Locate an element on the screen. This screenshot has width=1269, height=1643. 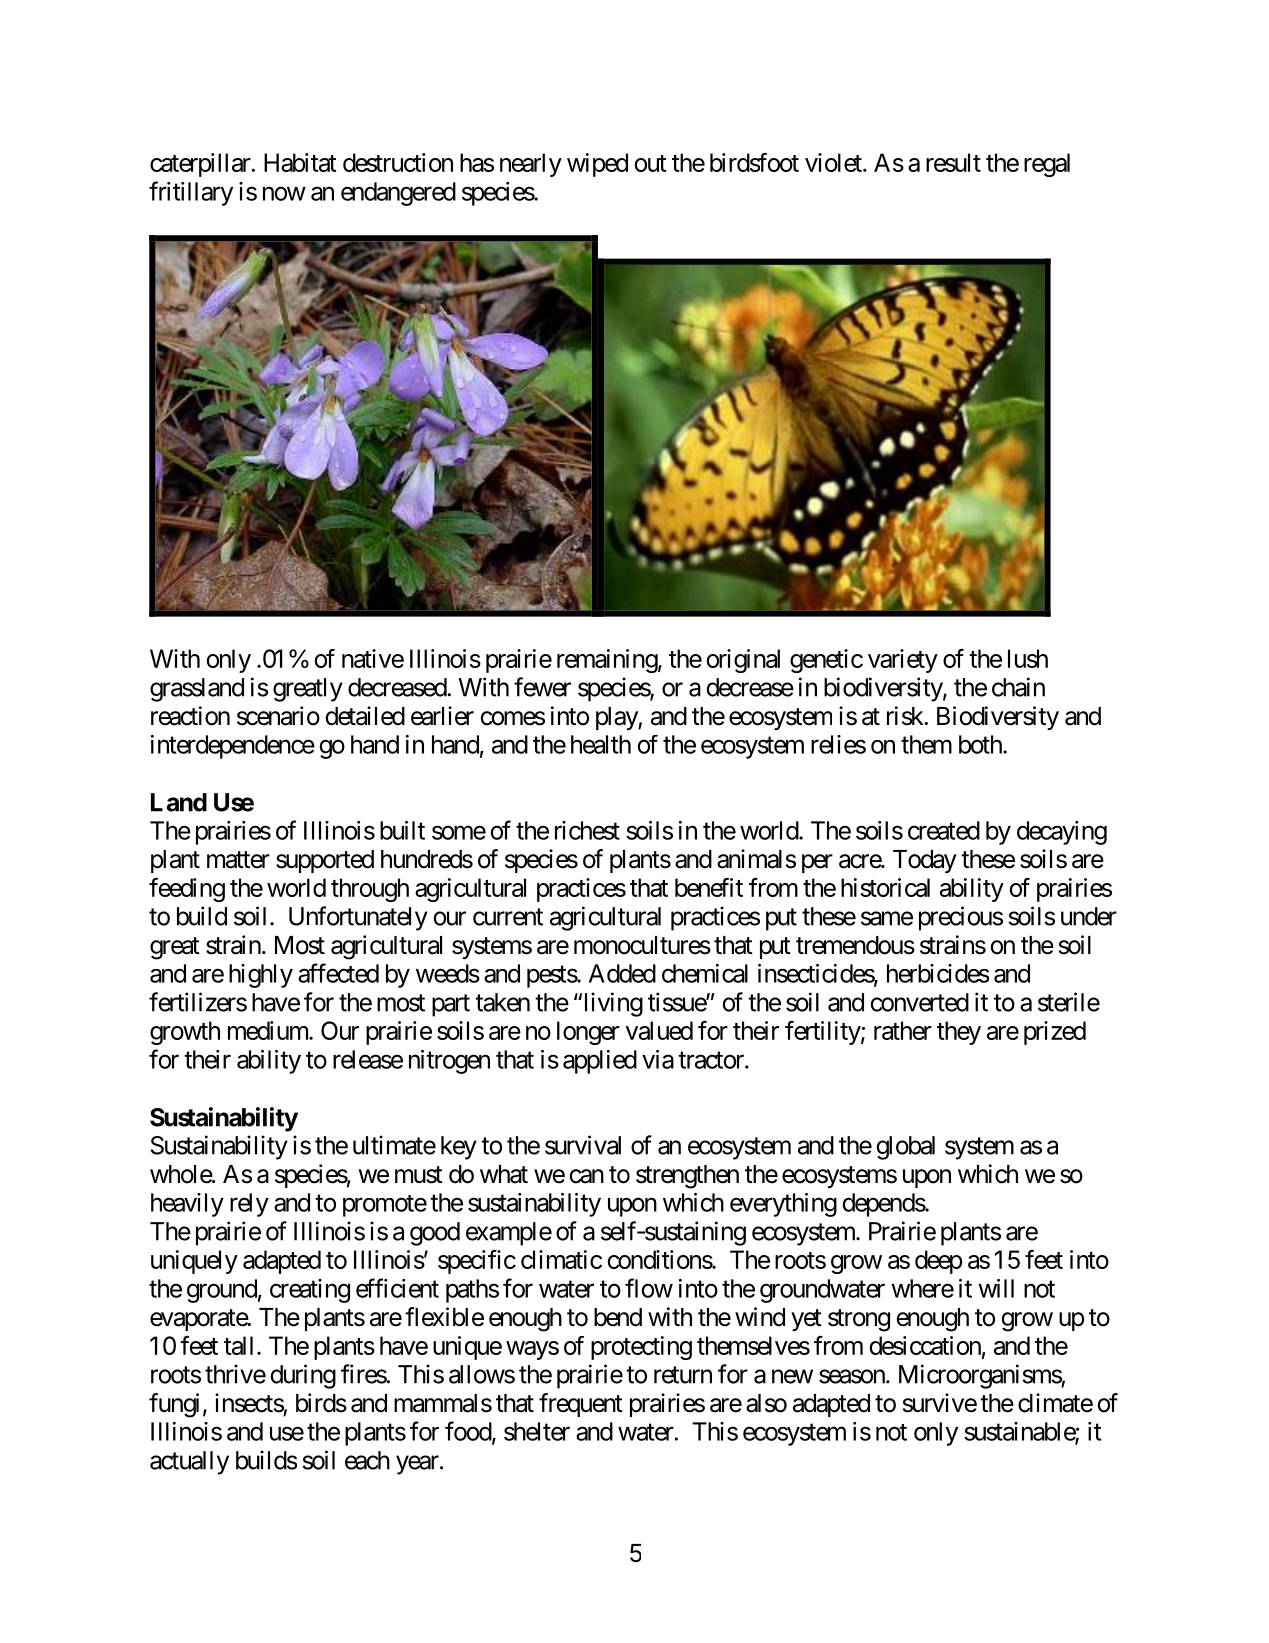
medium is located at coordinates (269, 1030).
